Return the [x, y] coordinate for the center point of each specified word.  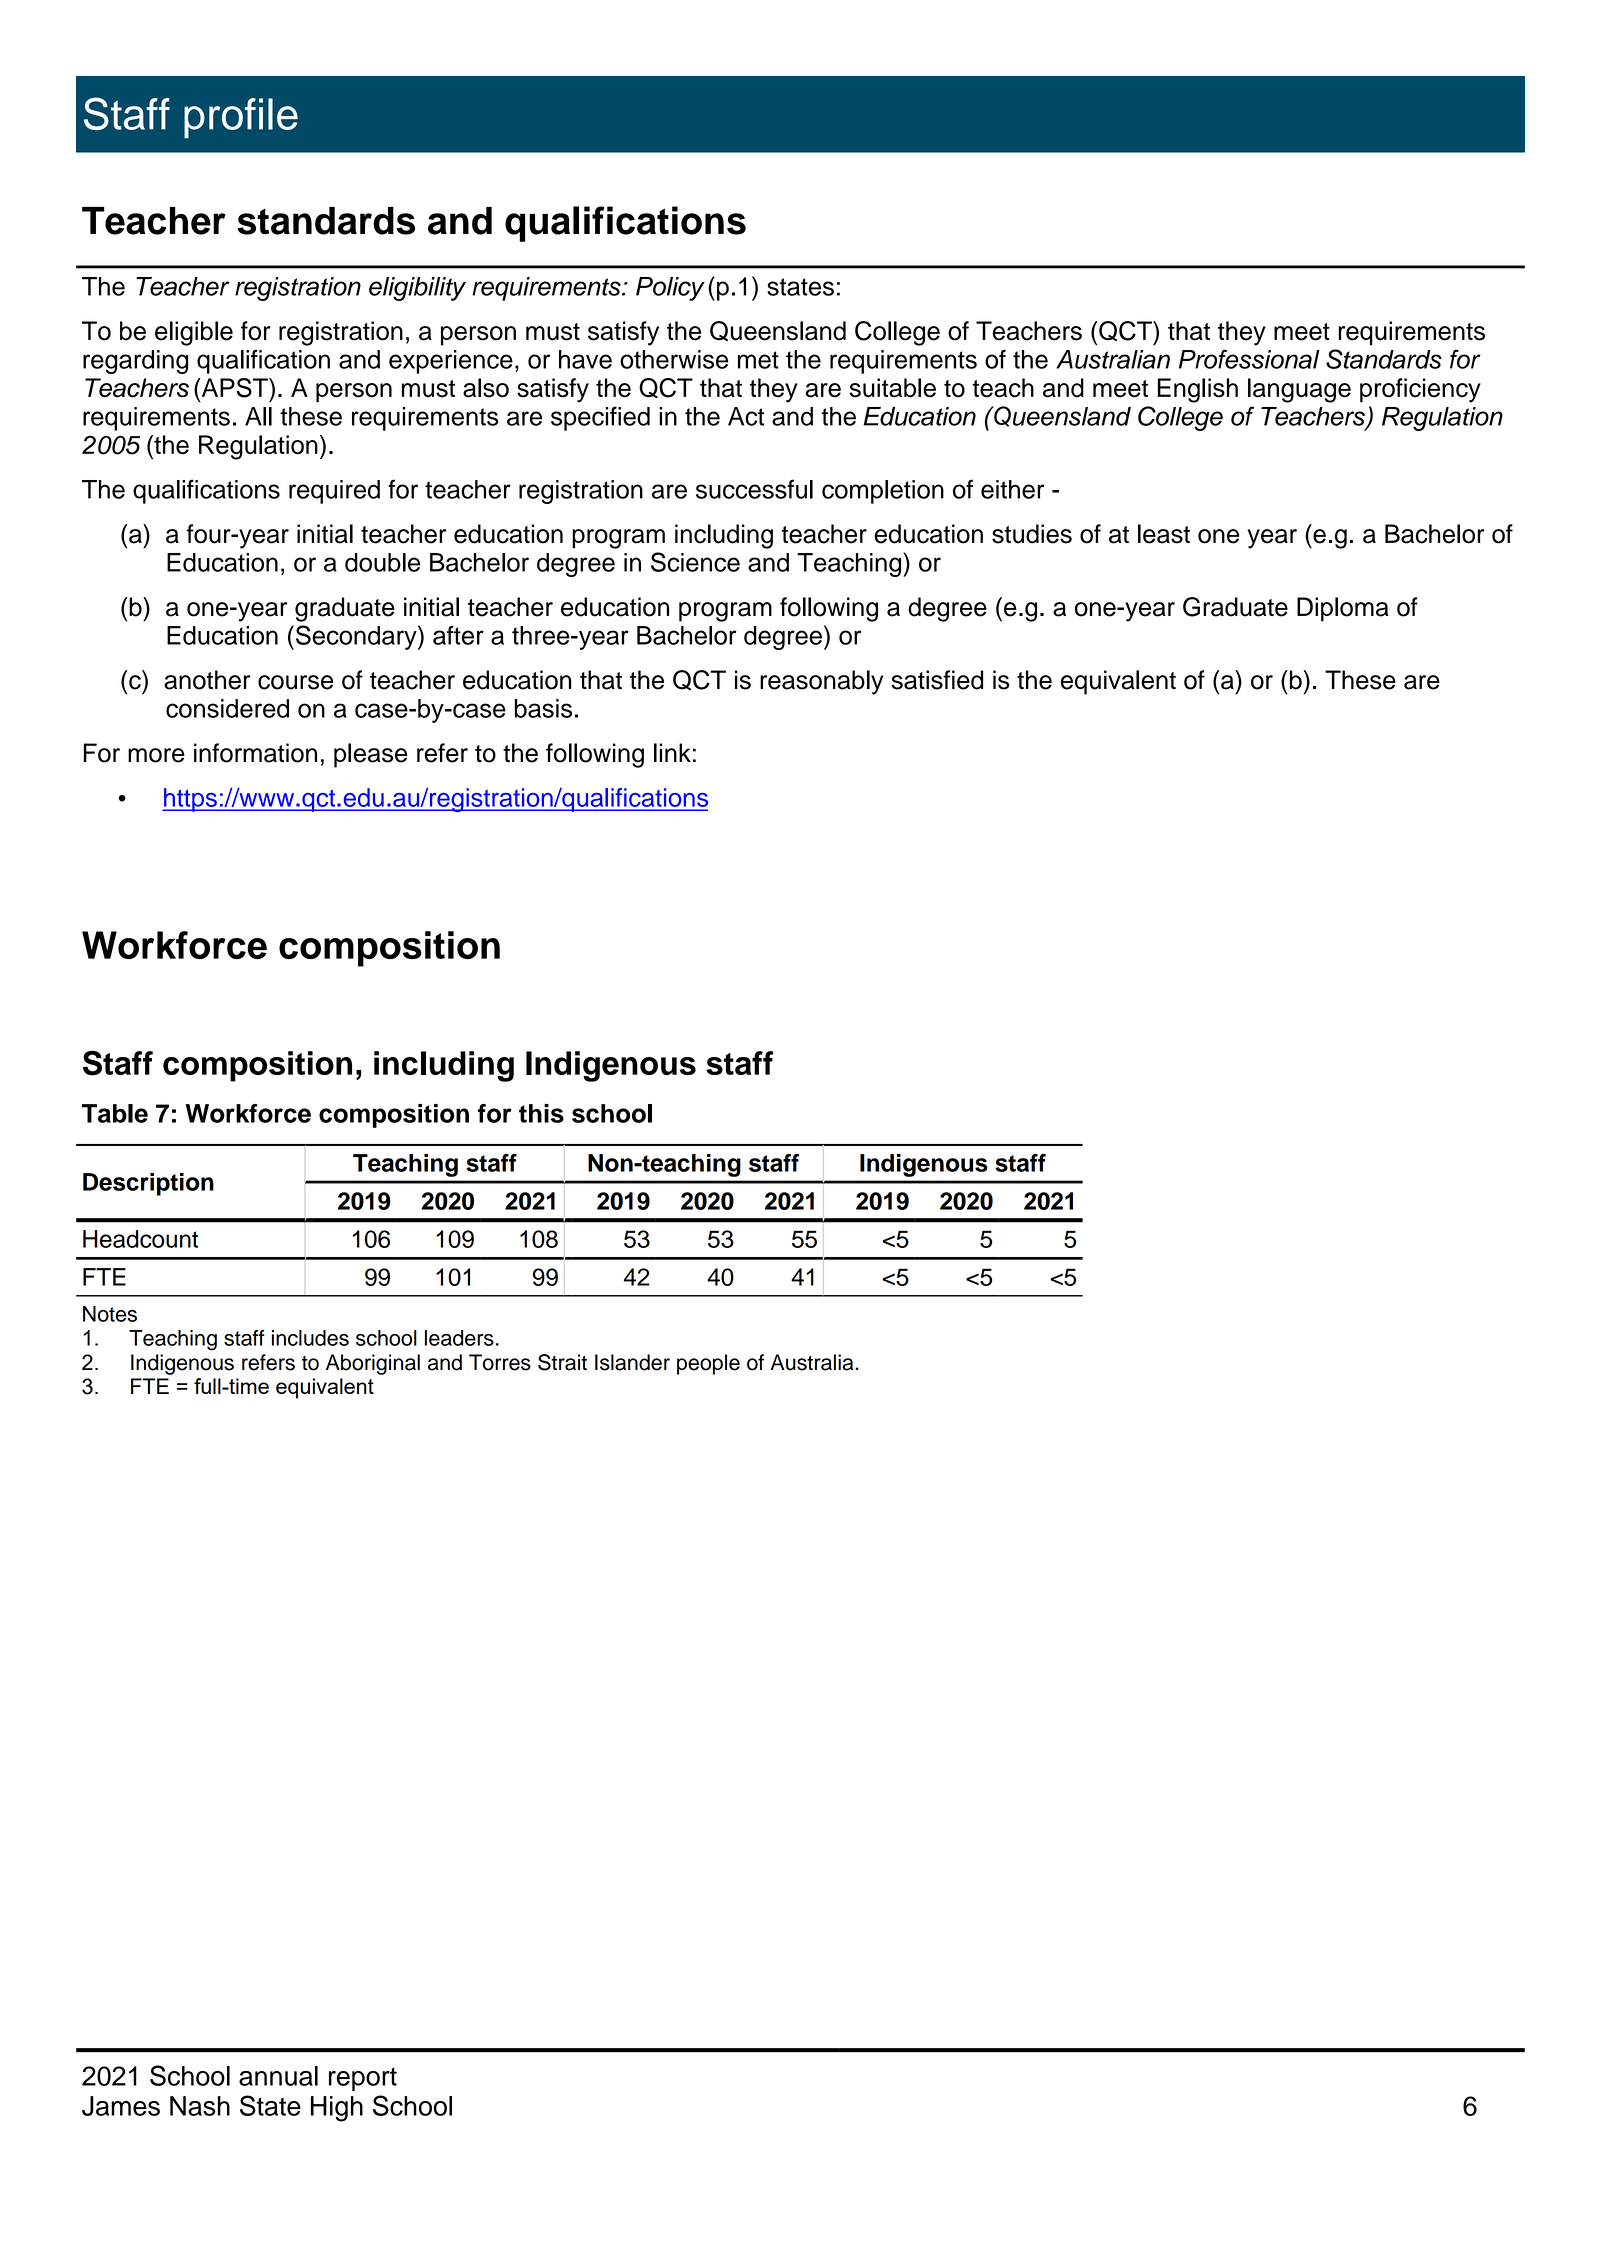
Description [148, 1184]
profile [241, 118]
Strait [562, 1362]
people [708, 1364]
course [295, 682]
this [541, 1113]
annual [278, 2076]
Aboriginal [373, 1364]
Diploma [1343, 609]
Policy [670, 289]
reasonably [822, 682]
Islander [632, 1362]
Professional [1249, 359]
